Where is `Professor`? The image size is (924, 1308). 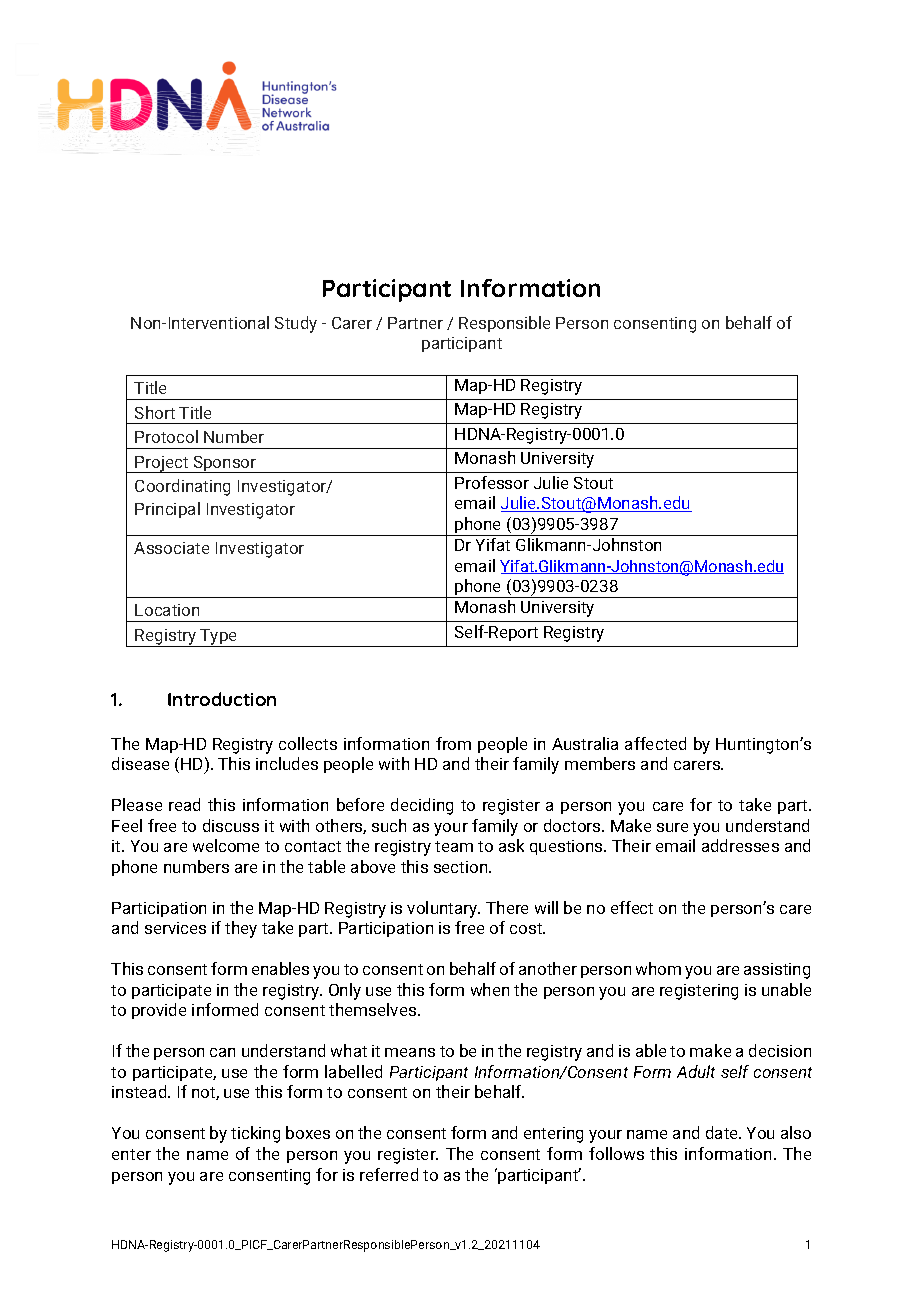 Professor is located at coordinates (492, 482).
